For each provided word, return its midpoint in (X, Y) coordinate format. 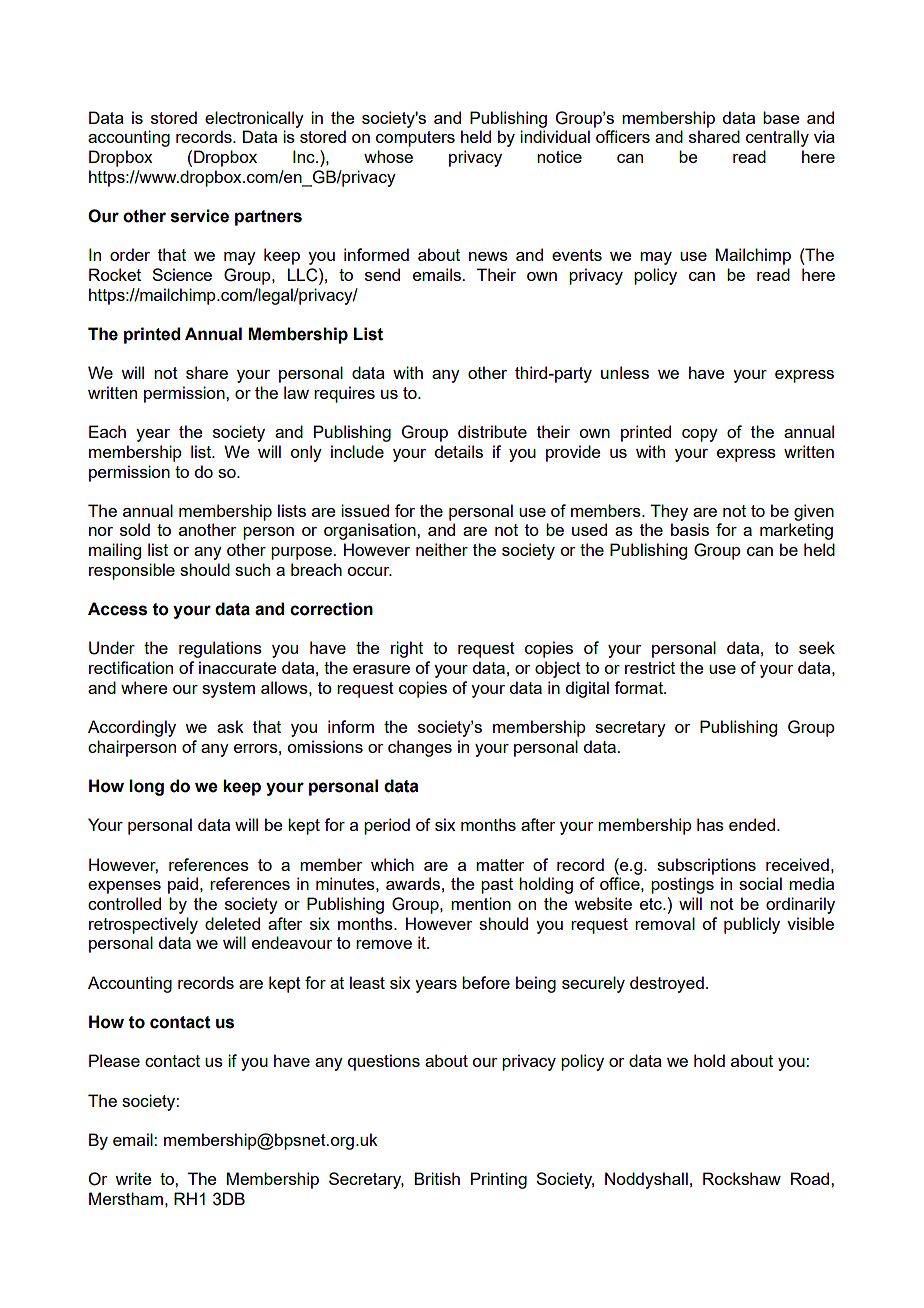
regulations (220, 649)
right (407, 649)
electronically (254, 119)
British (437, 1178)
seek (817, 647)
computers (415, 139)
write (133, 1178)
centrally (777, 138)
